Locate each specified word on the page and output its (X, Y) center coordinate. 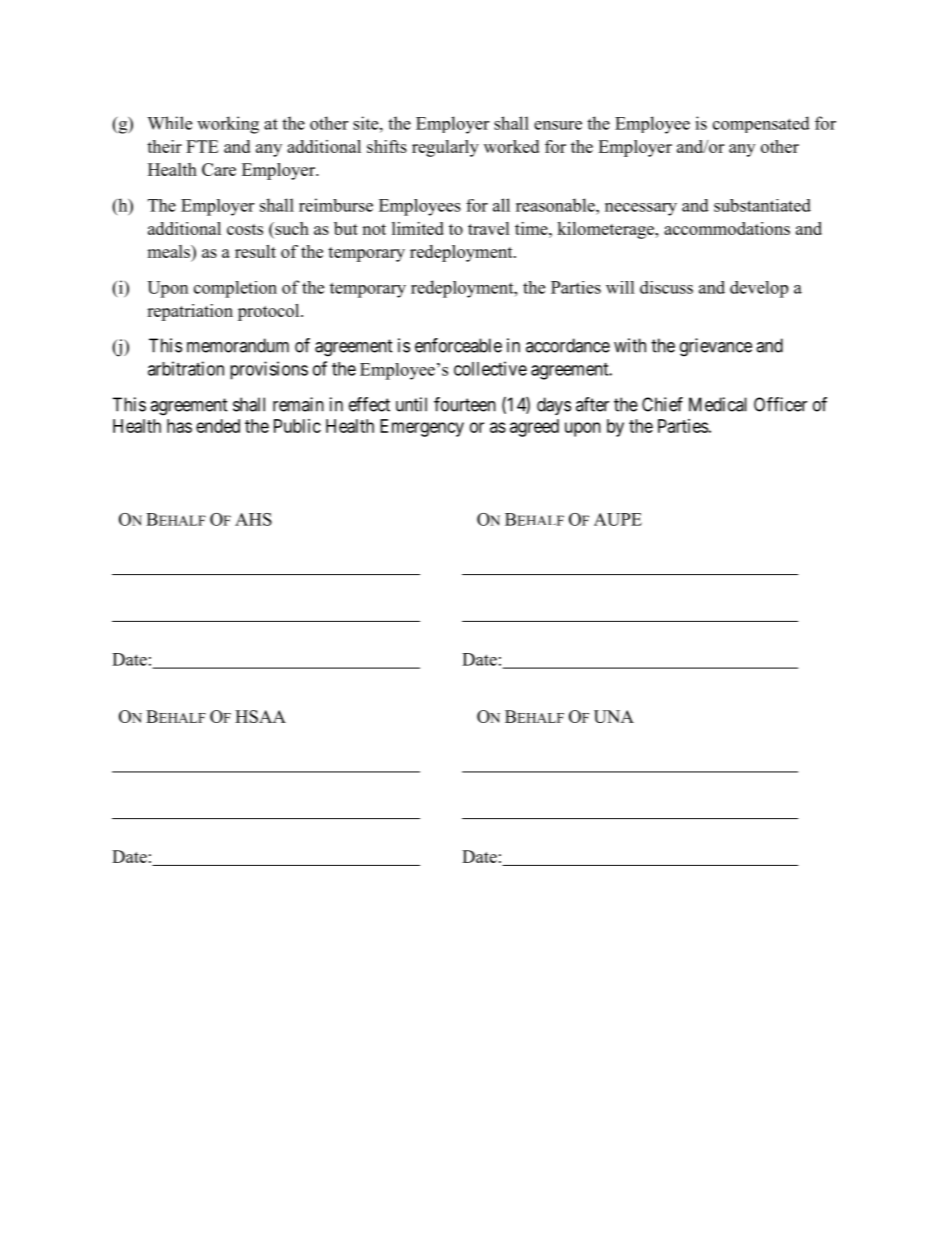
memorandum (238, 345)
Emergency (422, 428)
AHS (253, 519)
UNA (614, 716)
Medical (718, 404)
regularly (445, 148)
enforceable (458, 345)
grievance (716, 347)
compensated (761, 124)
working (228, 125)
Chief (662, 404)
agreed (534, 428)
